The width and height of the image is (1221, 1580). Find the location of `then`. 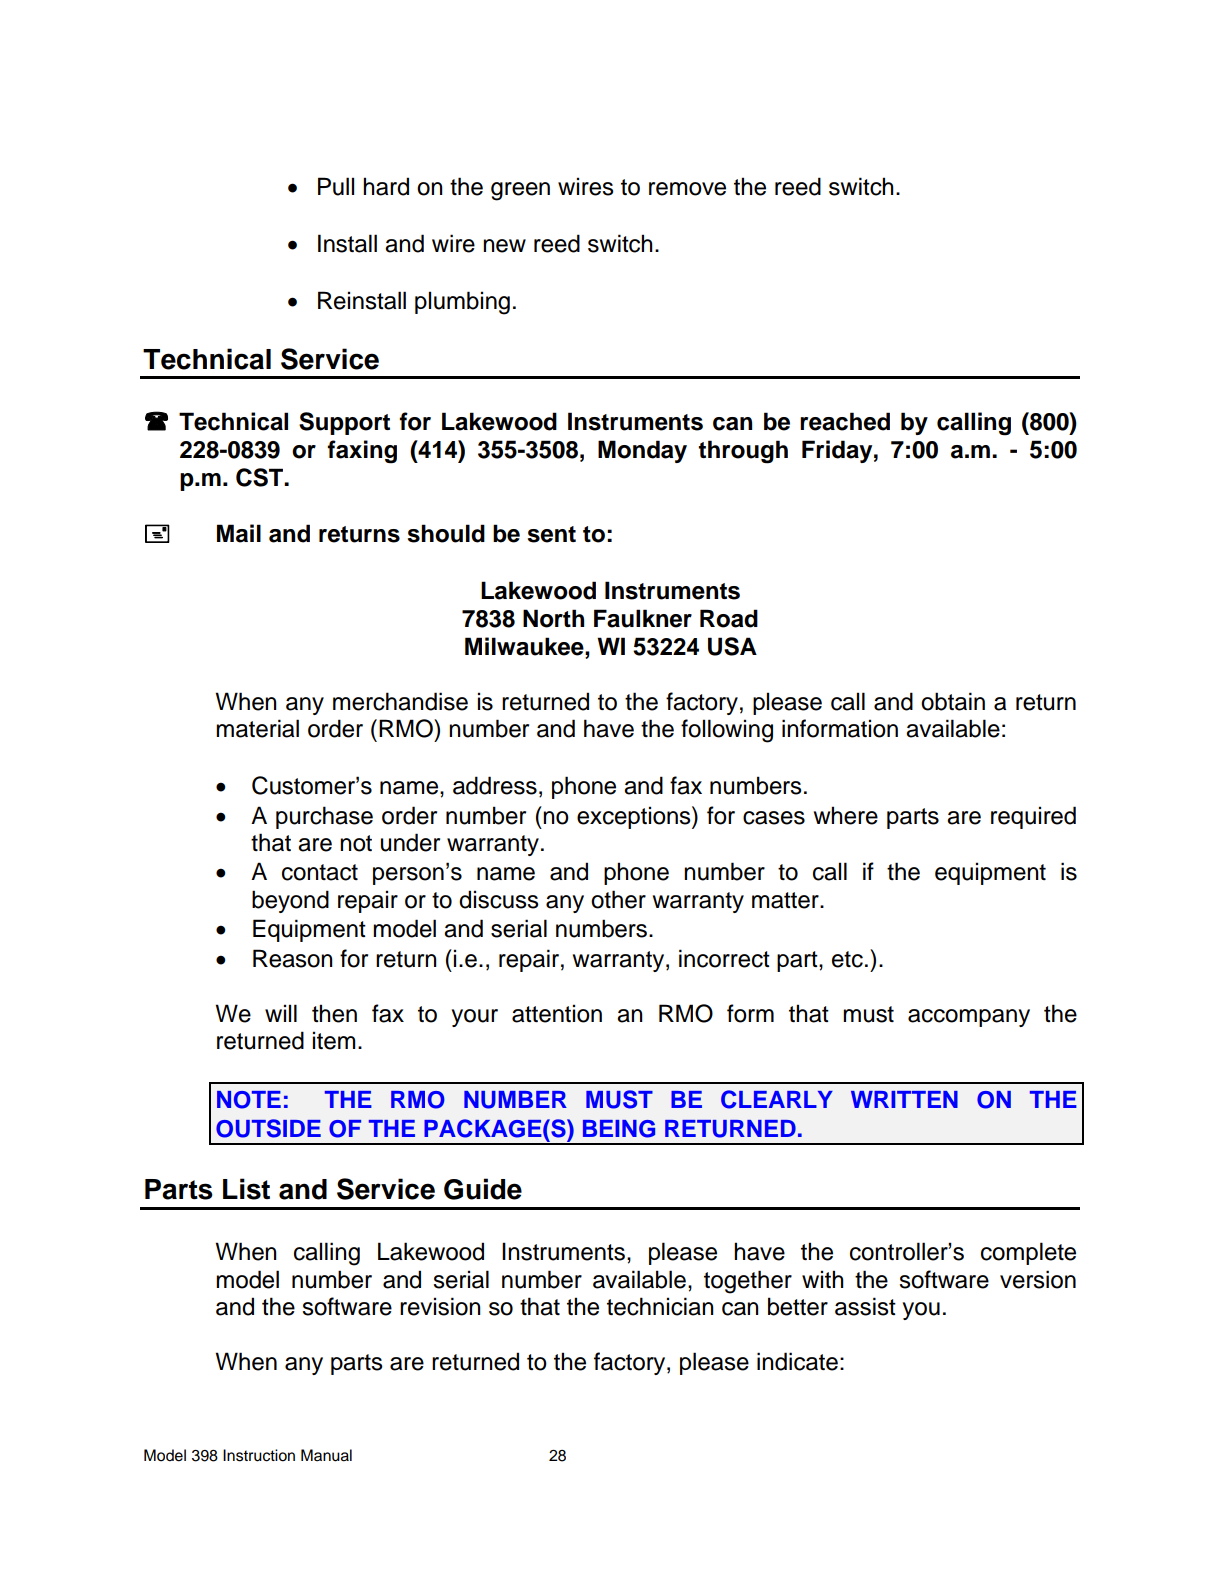

then is located at coordinates (334, 1013).
